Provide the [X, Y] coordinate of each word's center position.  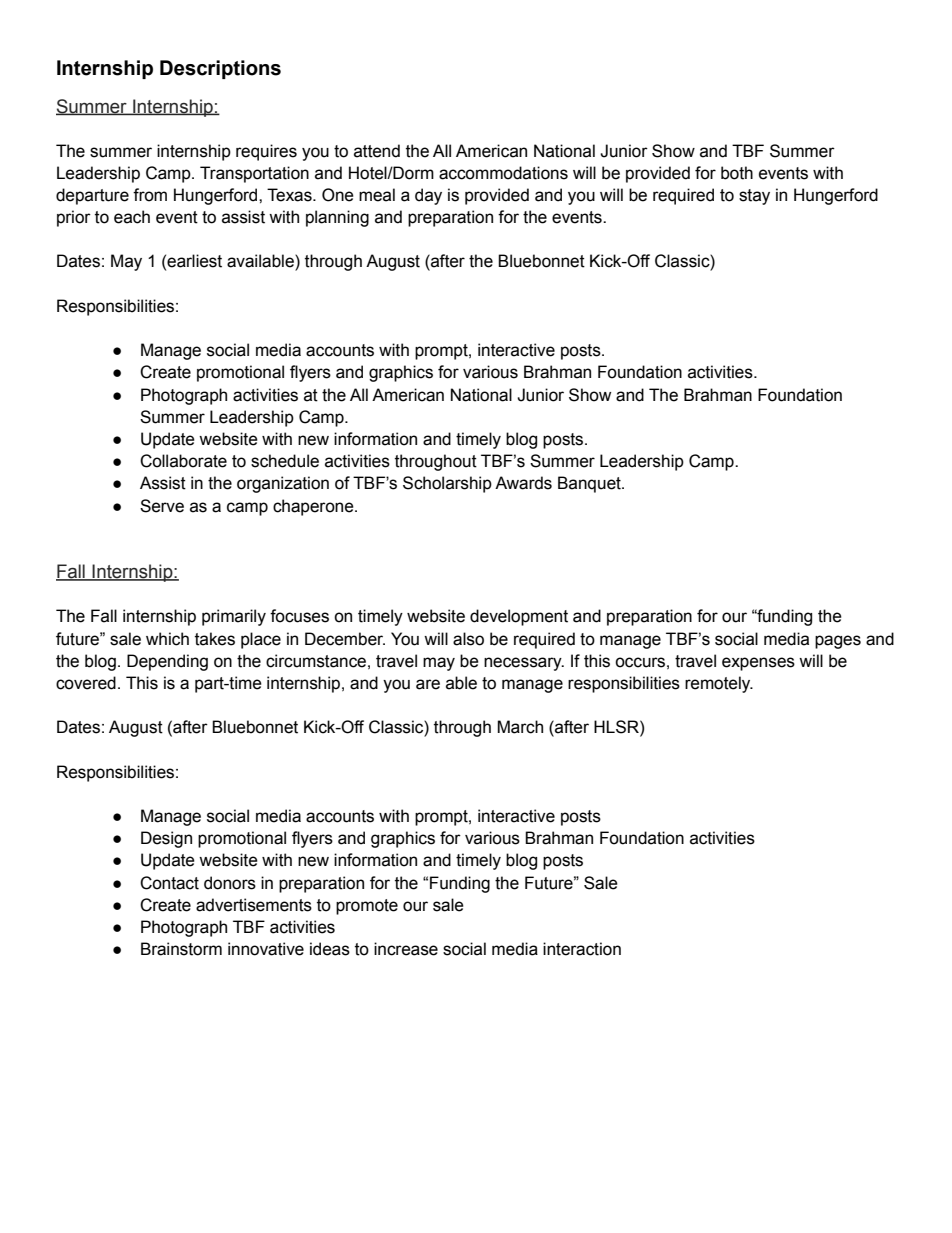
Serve [162, 506]
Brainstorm [181, 949]
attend [377, 151]
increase [406, 949]
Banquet [590, 484]
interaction [582, 949]
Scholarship [447, 484]
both [737, 173]
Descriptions [220, 69]
